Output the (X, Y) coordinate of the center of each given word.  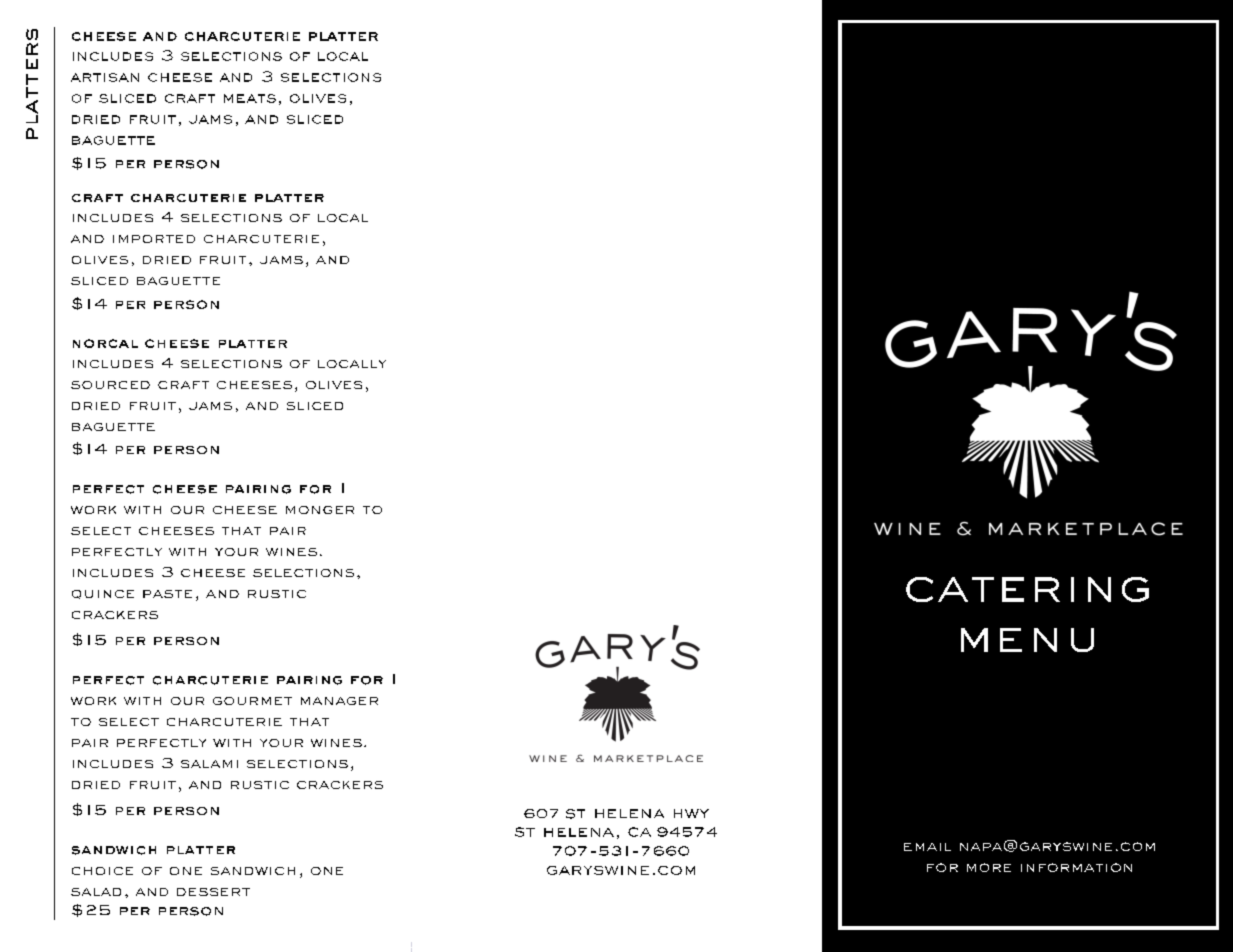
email (927, 847)
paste (167, 594)
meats (250, 98)
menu (1027, 640)
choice (102, 871)
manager (339, 701)
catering (1027, 589)
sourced (110, 385)
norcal (105, 343)
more (989, 867)
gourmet (252, 701)
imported (154, 239)
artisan (105, 77)
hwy (691, 813)
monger (320, 510)
